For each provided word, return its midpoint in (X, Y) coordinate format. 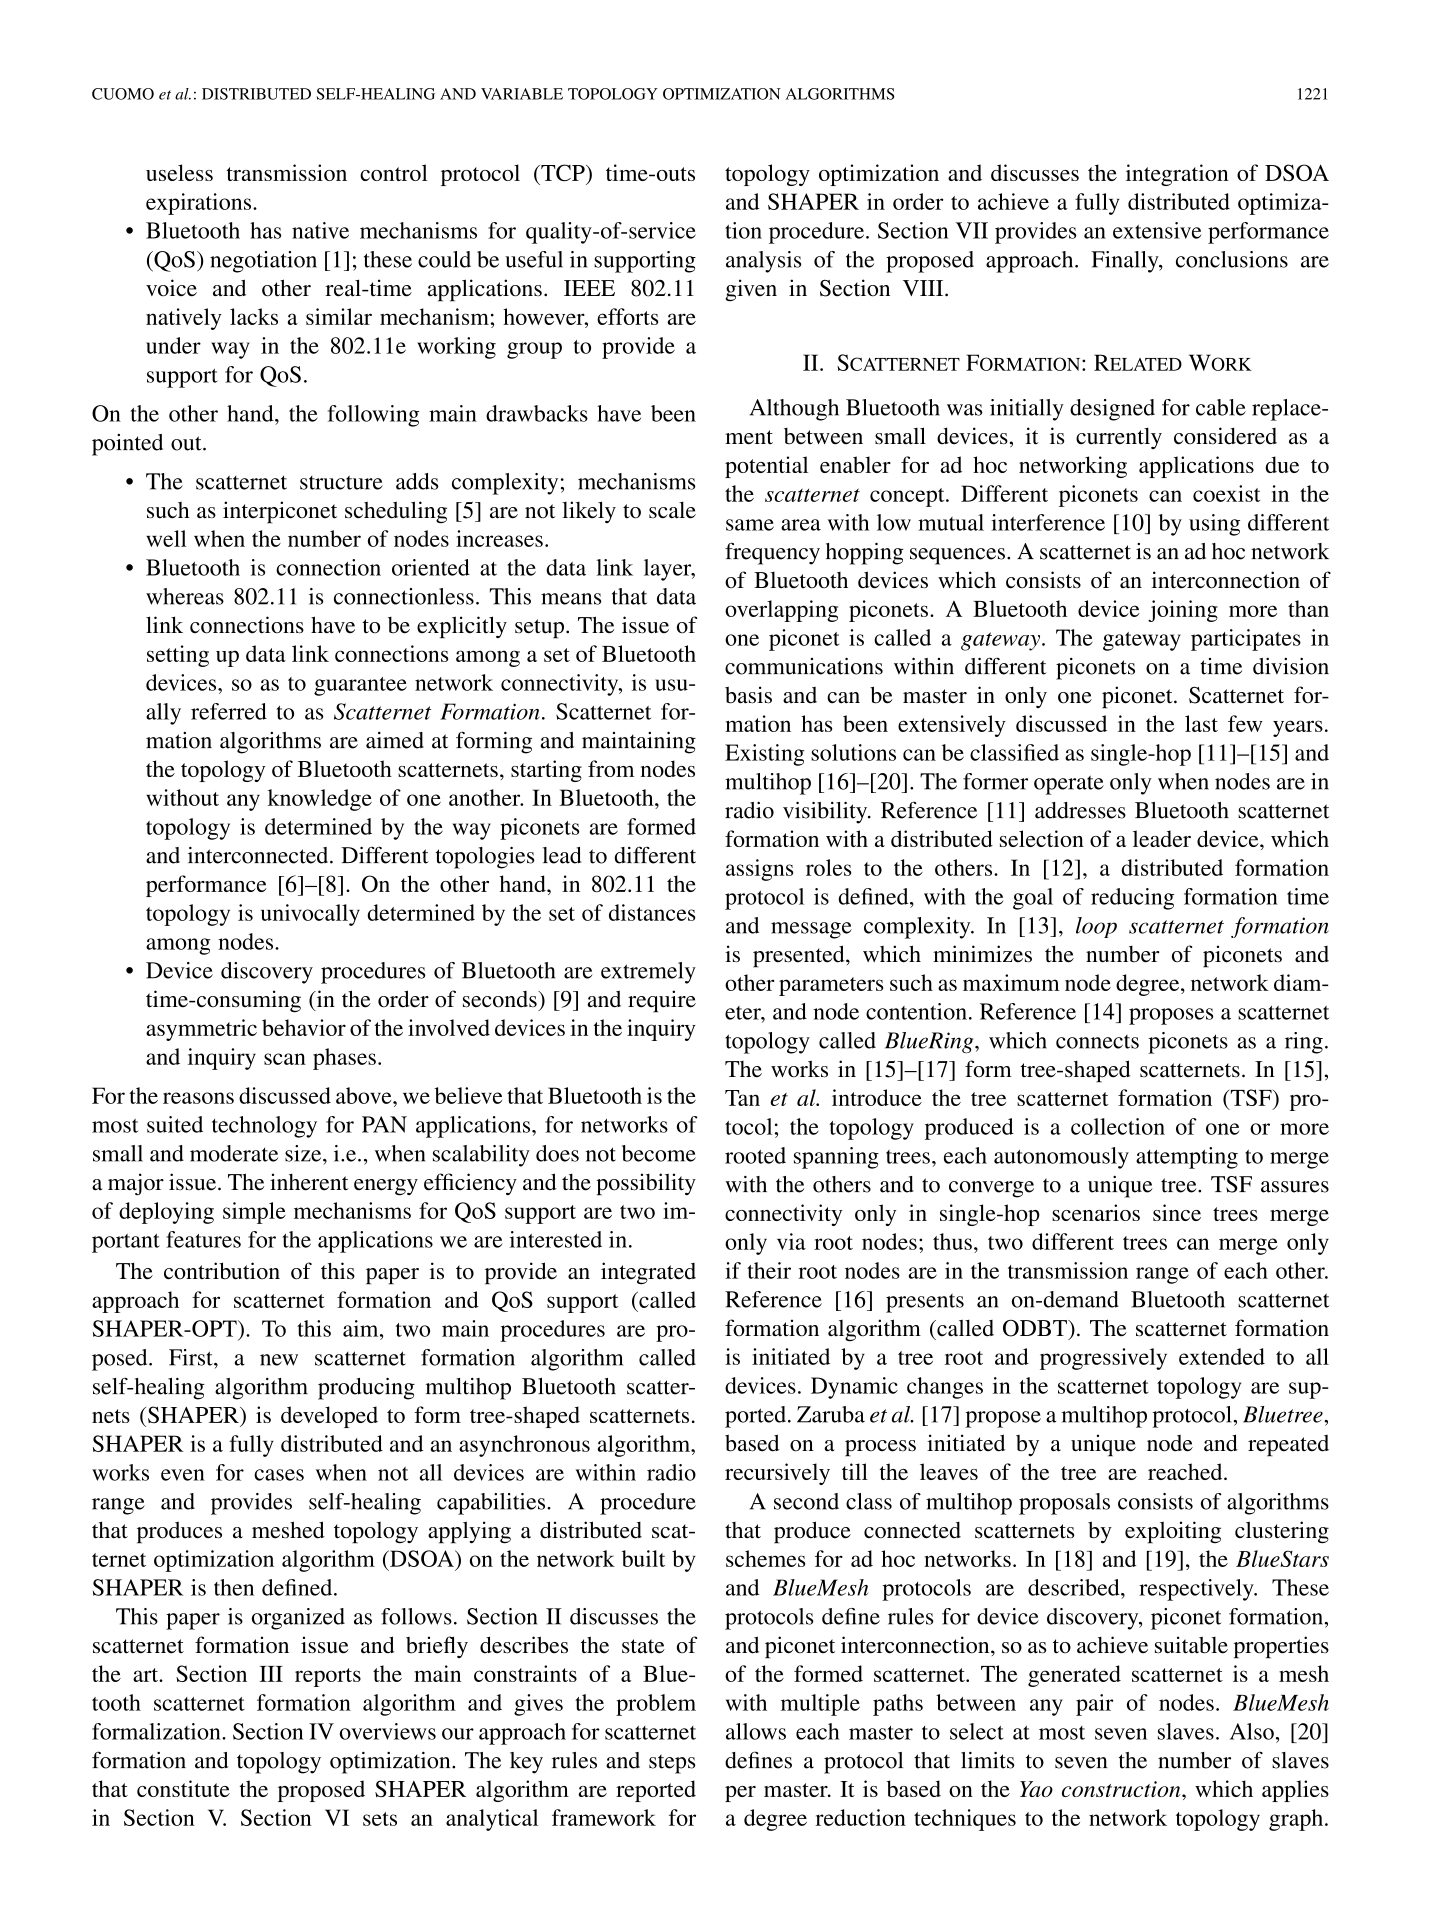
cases (279, 1475)
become (659, 1153)
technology (264, 1127)
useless (179, 172)
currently (1119, 438)
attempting (1187, 1158)
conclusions (1232, 259)
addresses (1080, 810)
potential (766, 467)
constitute (183, 1788)
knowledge (320, 800)
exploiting (1173, 1532)
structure (341, 482)
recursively (777, 1474)
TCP (563, 172)
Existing (765, 755)
